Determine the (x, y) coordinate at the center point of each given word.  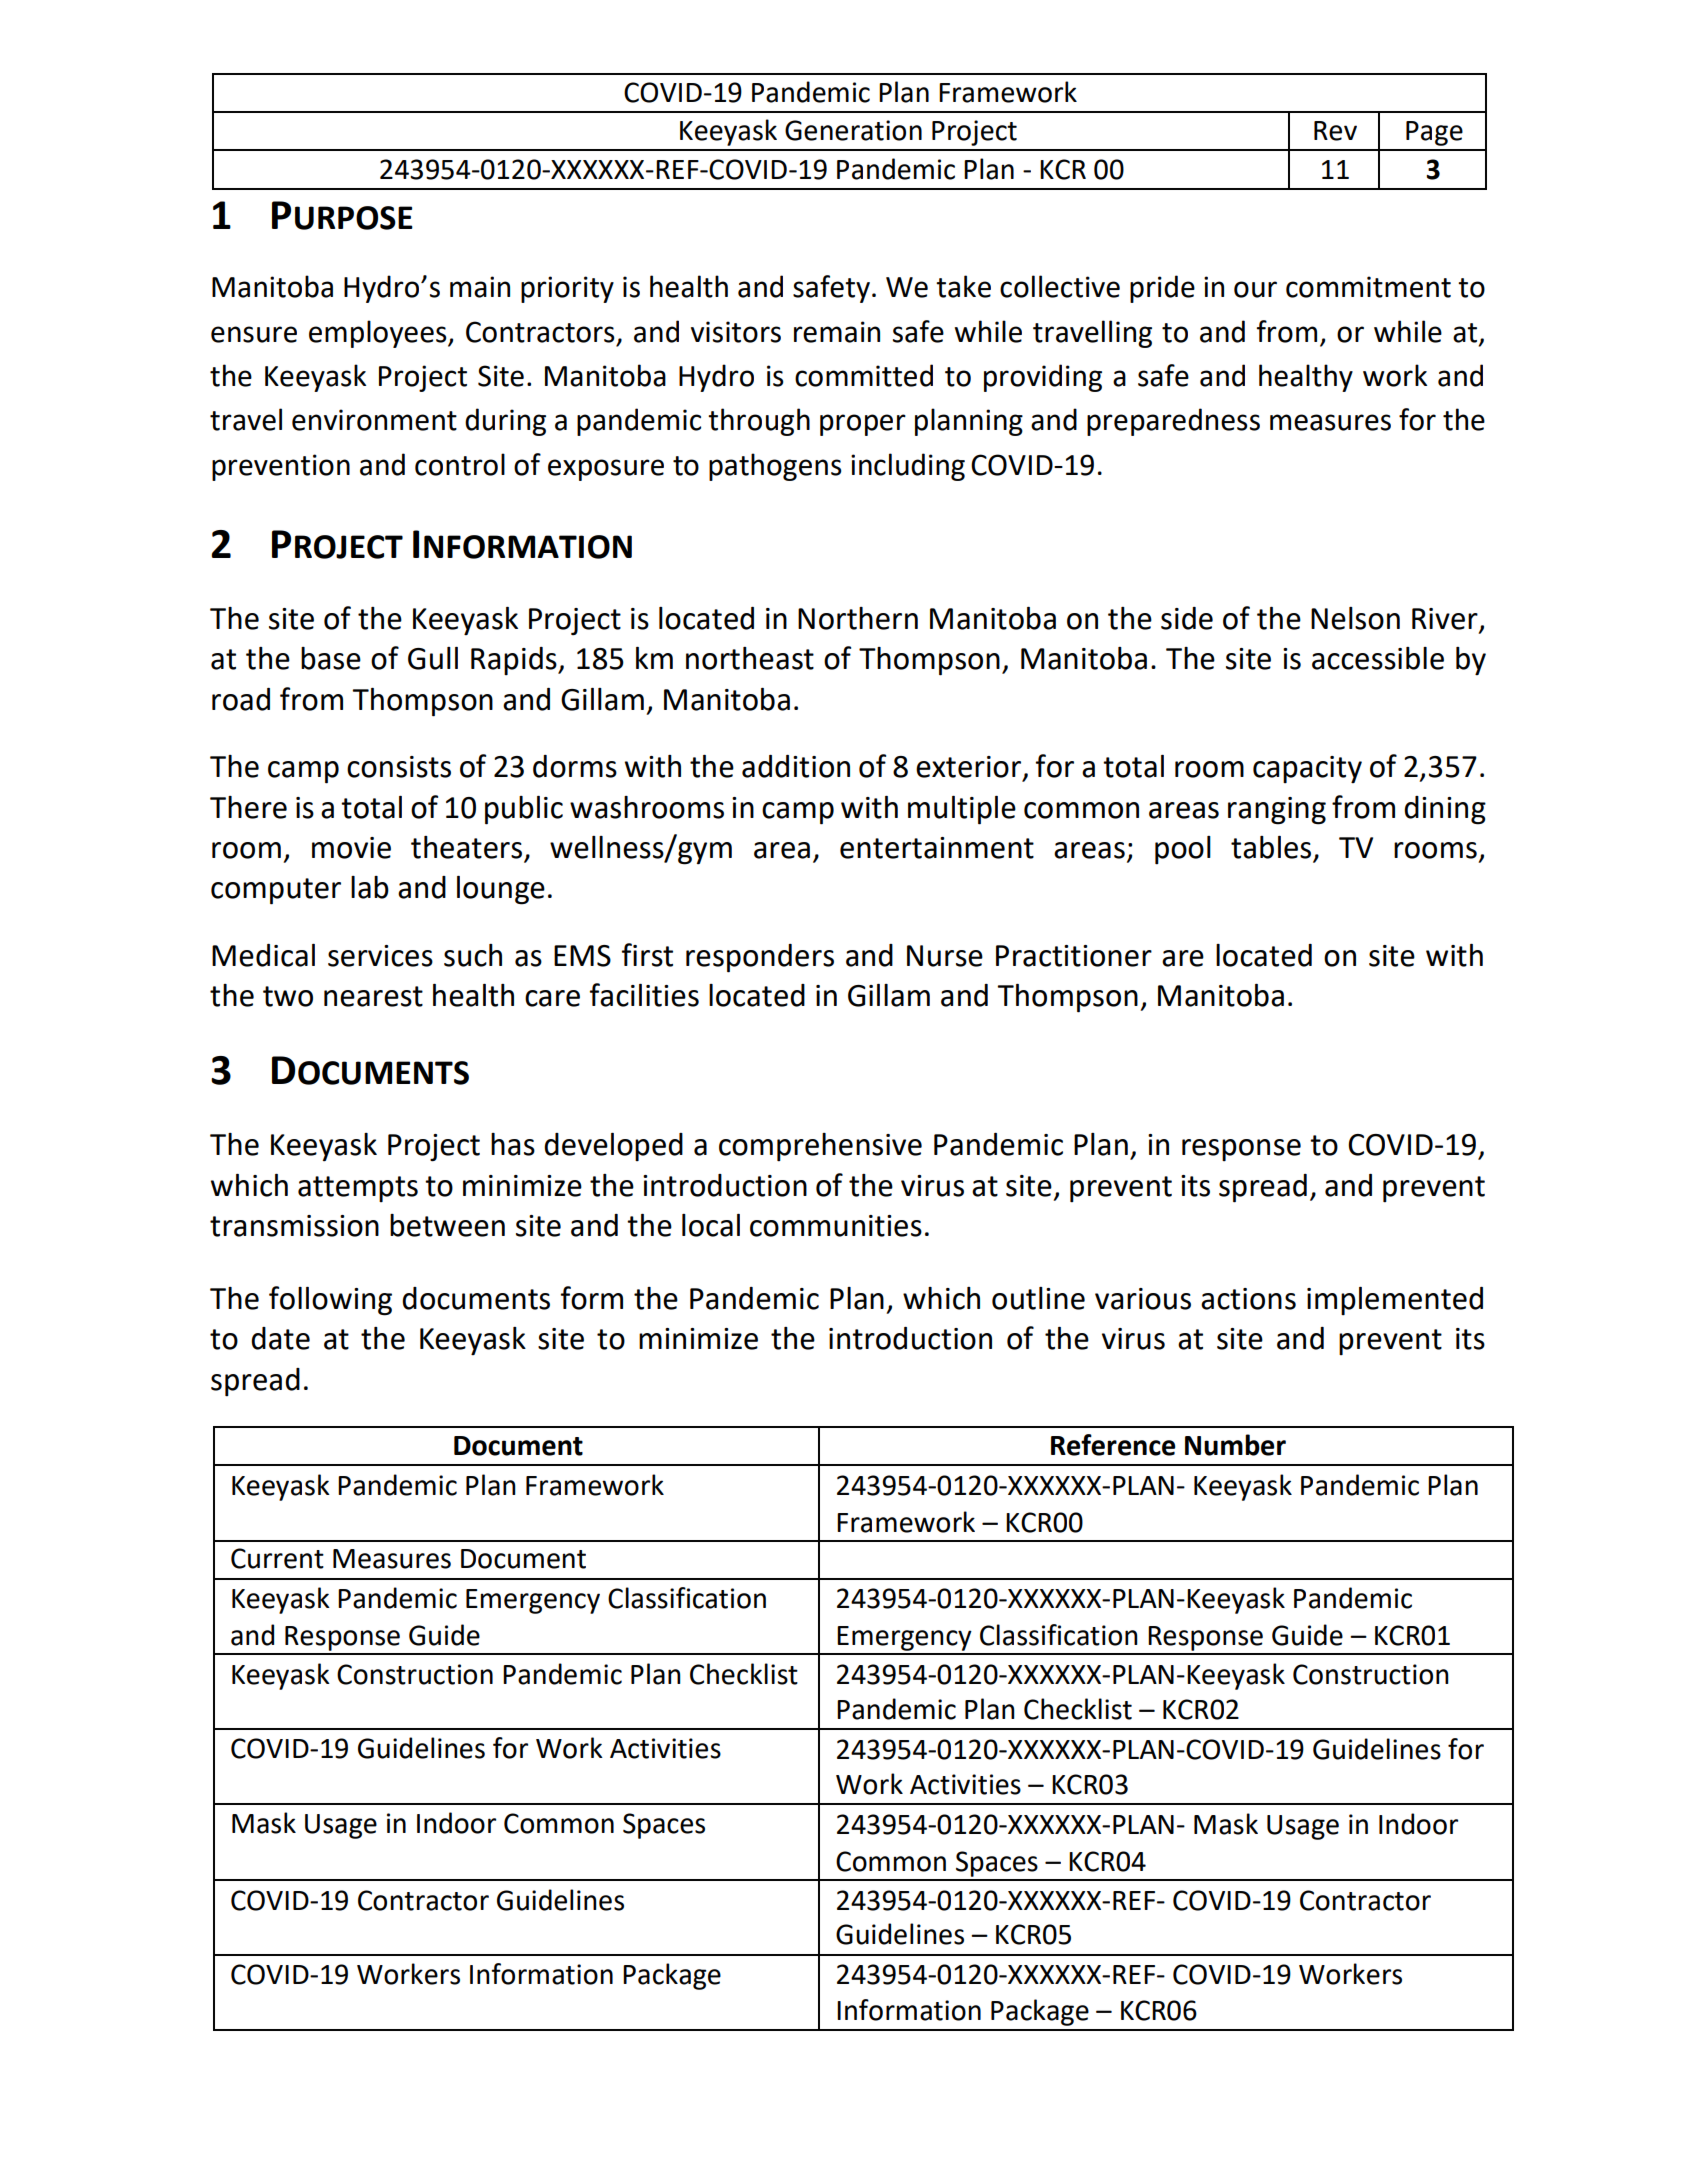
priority (567, 289)
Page (1434, 133)
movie (351, 848)
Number (1235, 1445)
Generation (853, 130)
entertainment (937, 848)
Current (277, 1558)
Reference (1113, 1445)
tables (1272, 848)
